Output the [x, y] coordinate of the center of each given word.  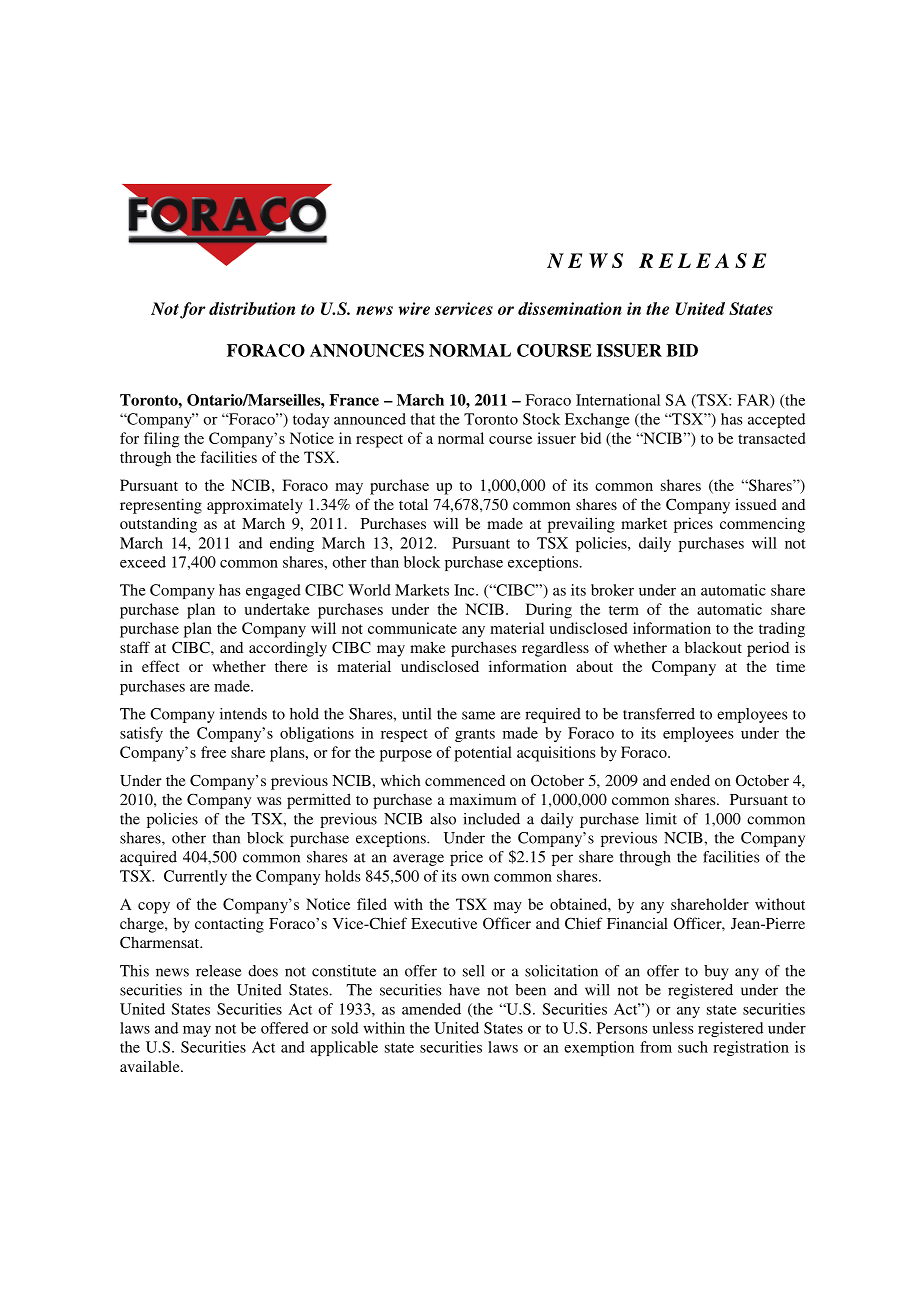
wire [414, 308]
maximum [483, 799]
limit [661, 819]
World [369, 590]
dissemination [570, 308]
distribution [252, 308]
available [151, 1066]
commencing [762, 525]
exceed [143, 562]
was [269, 801]
